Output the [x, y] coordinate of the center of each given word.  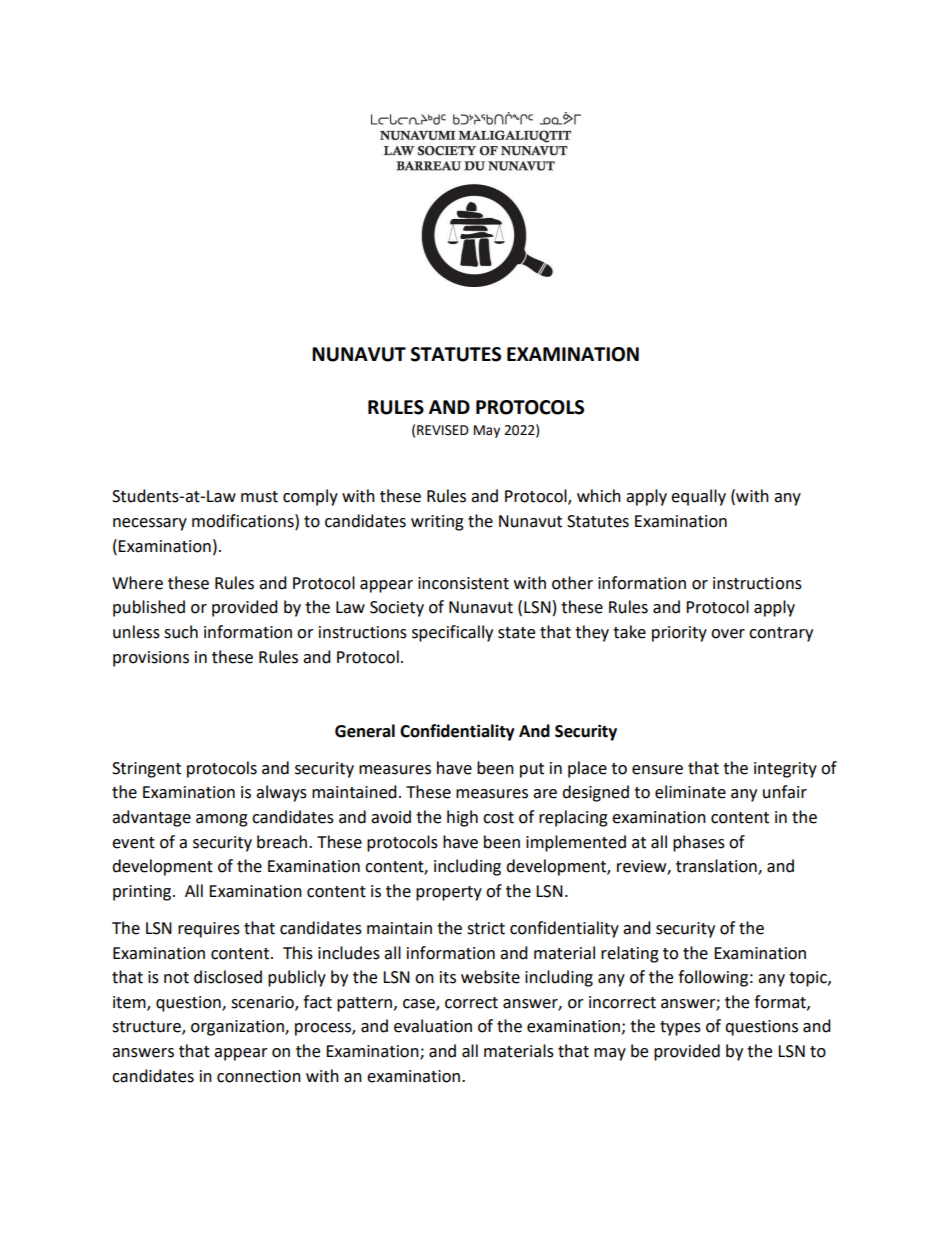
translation [717, 867]
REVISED [443, 430]
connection [259, 1076]
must [259, 497]
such [181, 632]
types [680, 1028]
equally [698, 497]
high [462, 818]
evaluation [433, 1026]
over [728, 634]
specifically [452, 633]
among [222, 820]
